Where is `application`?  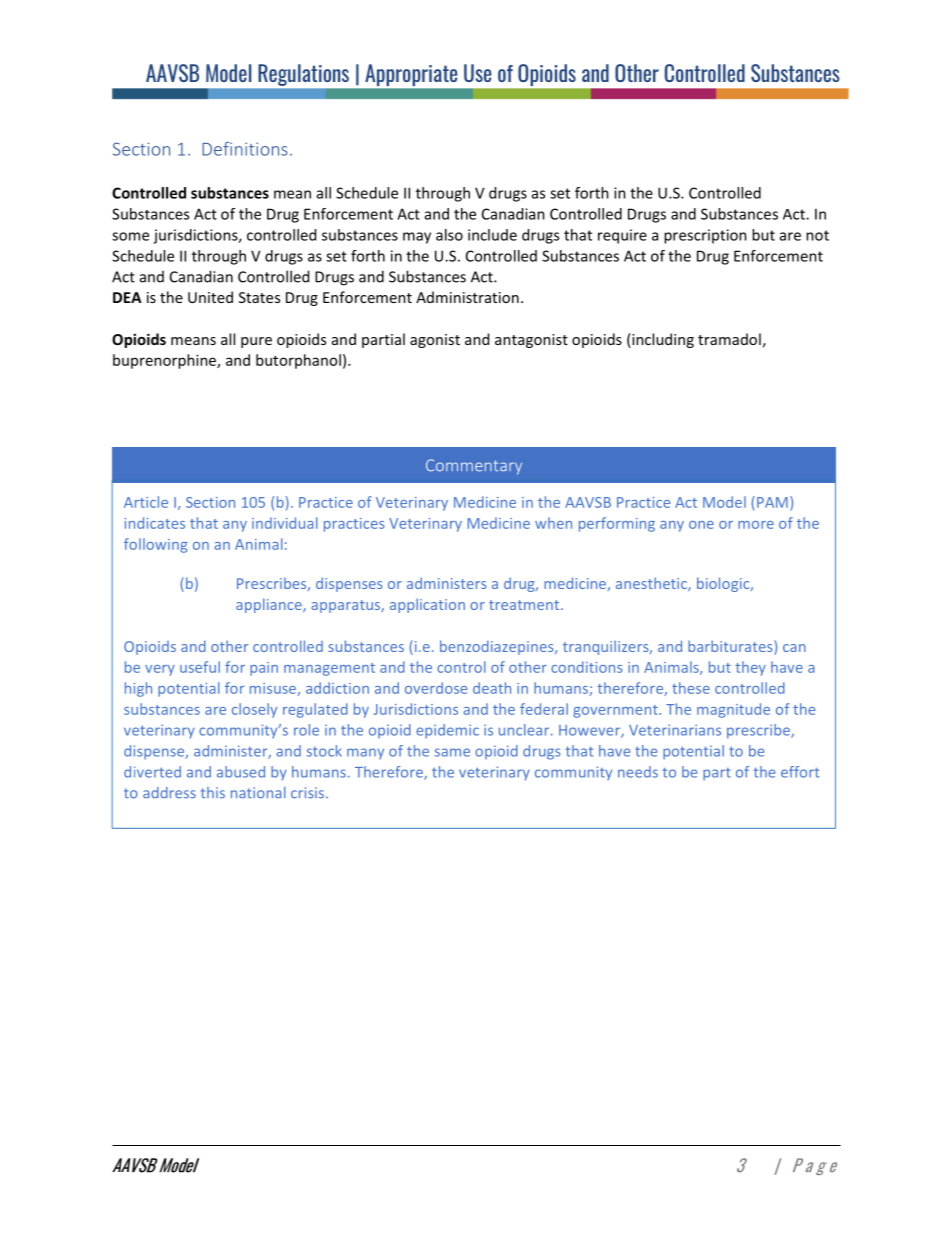
application is located at coordinates (427, 605).
